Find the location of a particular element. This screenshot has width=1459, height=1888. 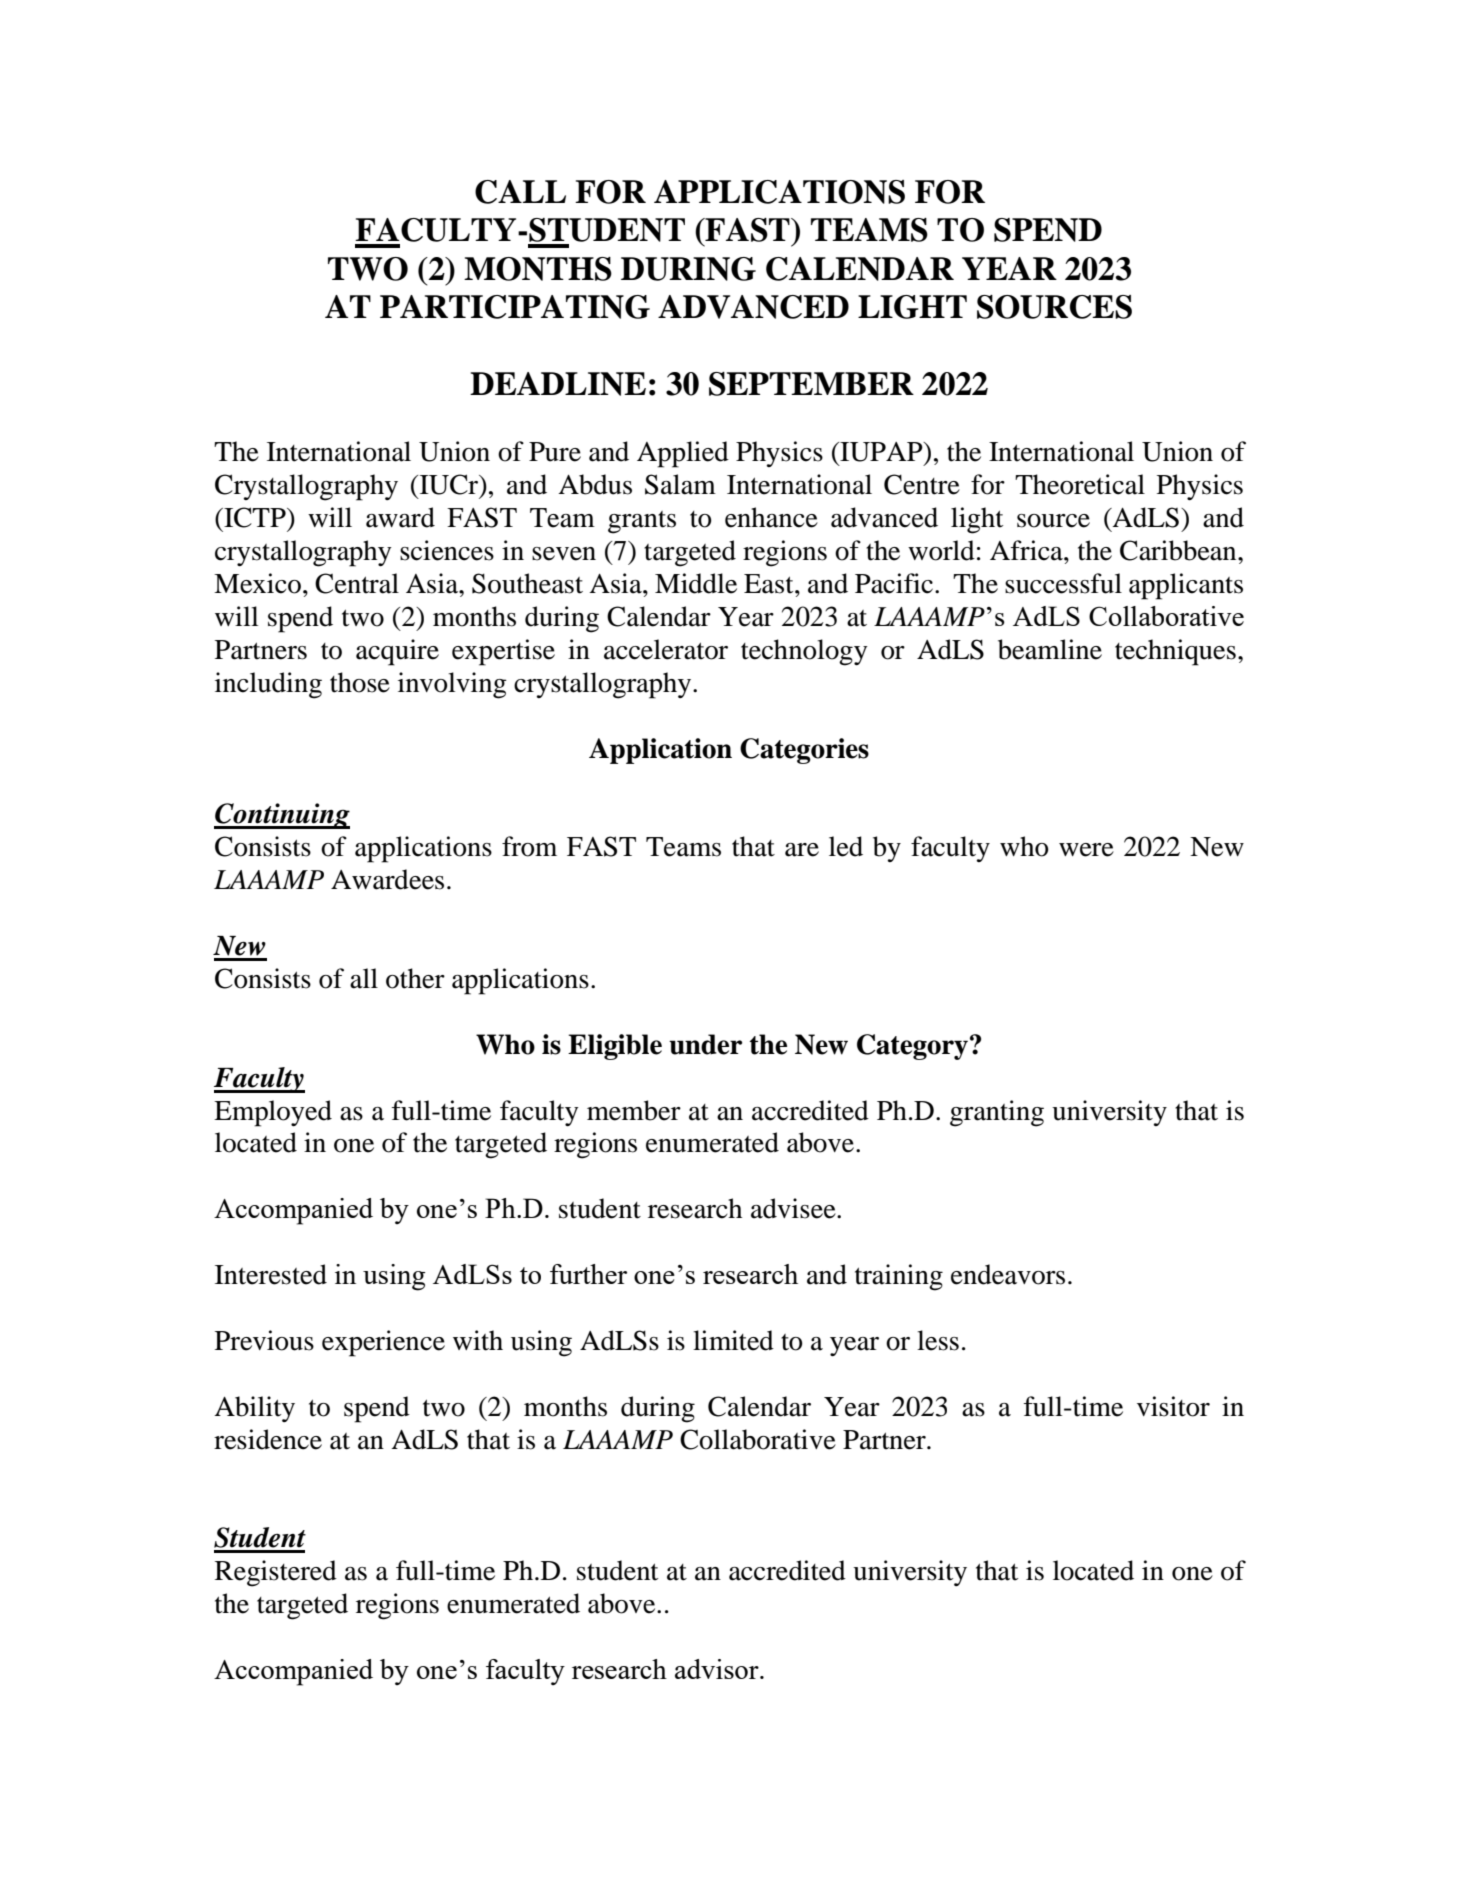

visitor is located at coordinates (1173, 1406).
